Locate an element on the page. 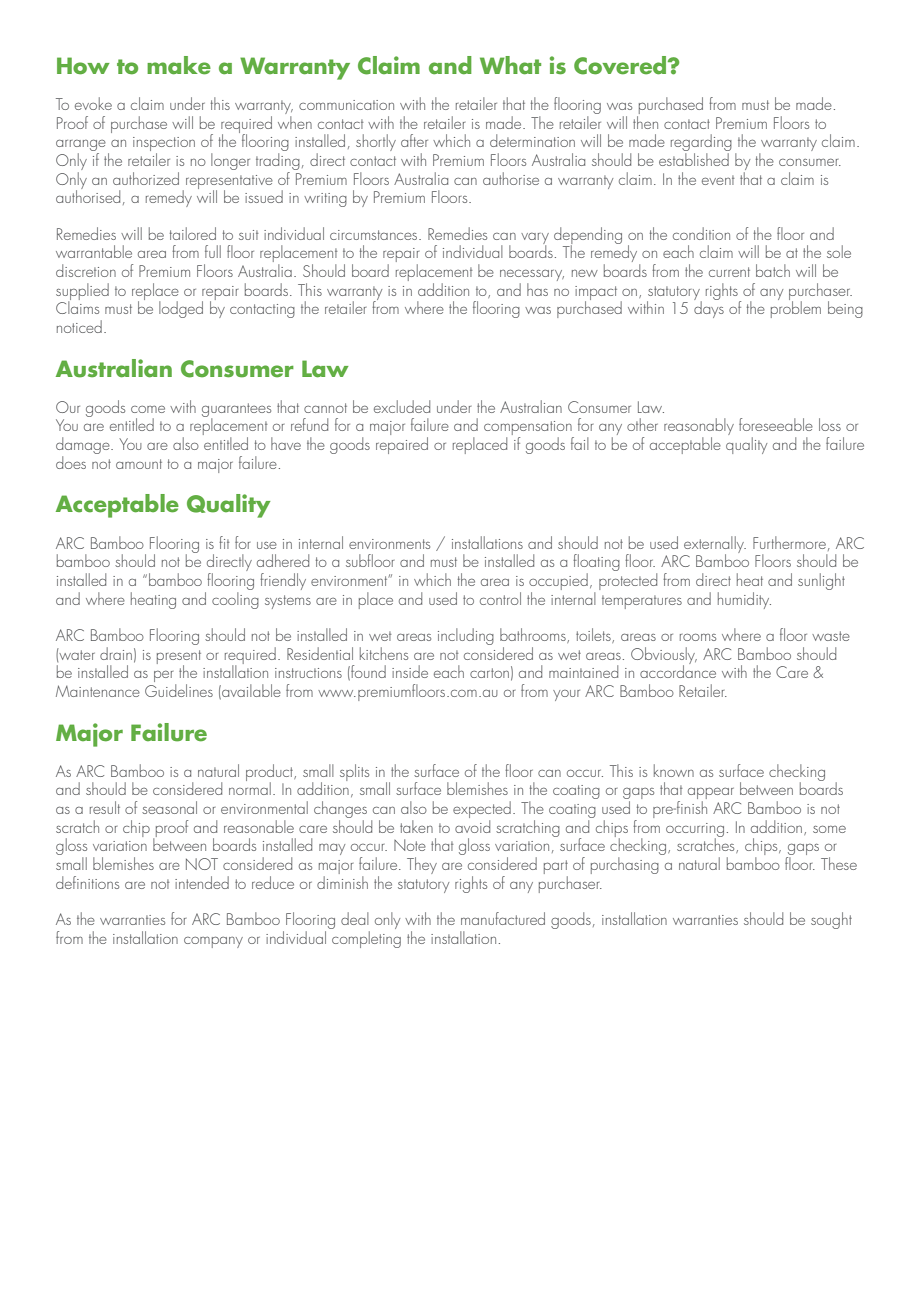 The width and height of the document is (924, 1308). including is located at coordinates (466, 636).
